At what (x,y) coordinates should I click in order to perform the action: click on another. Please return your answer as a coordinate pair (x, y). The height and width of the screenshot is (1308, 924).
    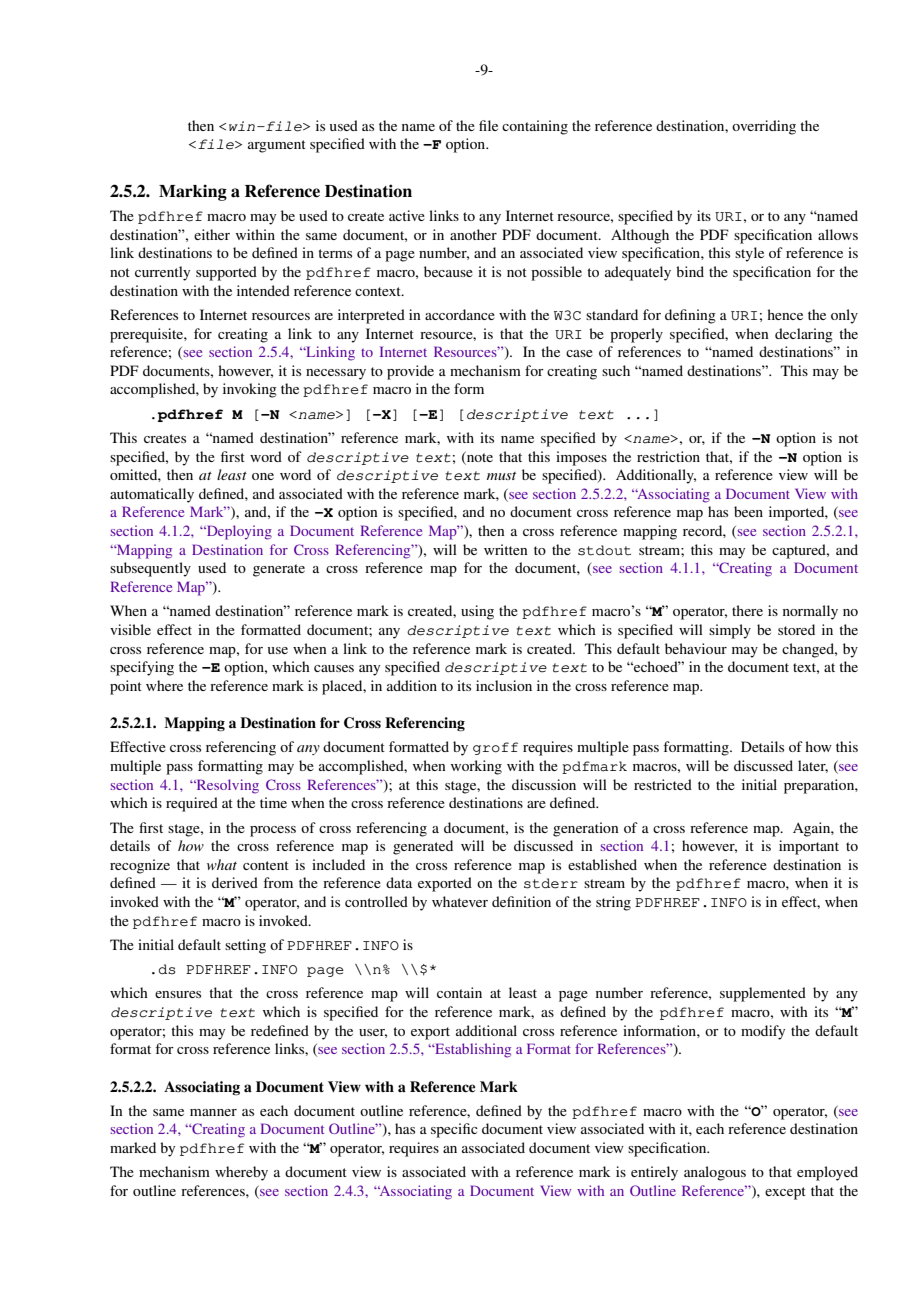
    Looking at the image, I should click on (473, 234).
